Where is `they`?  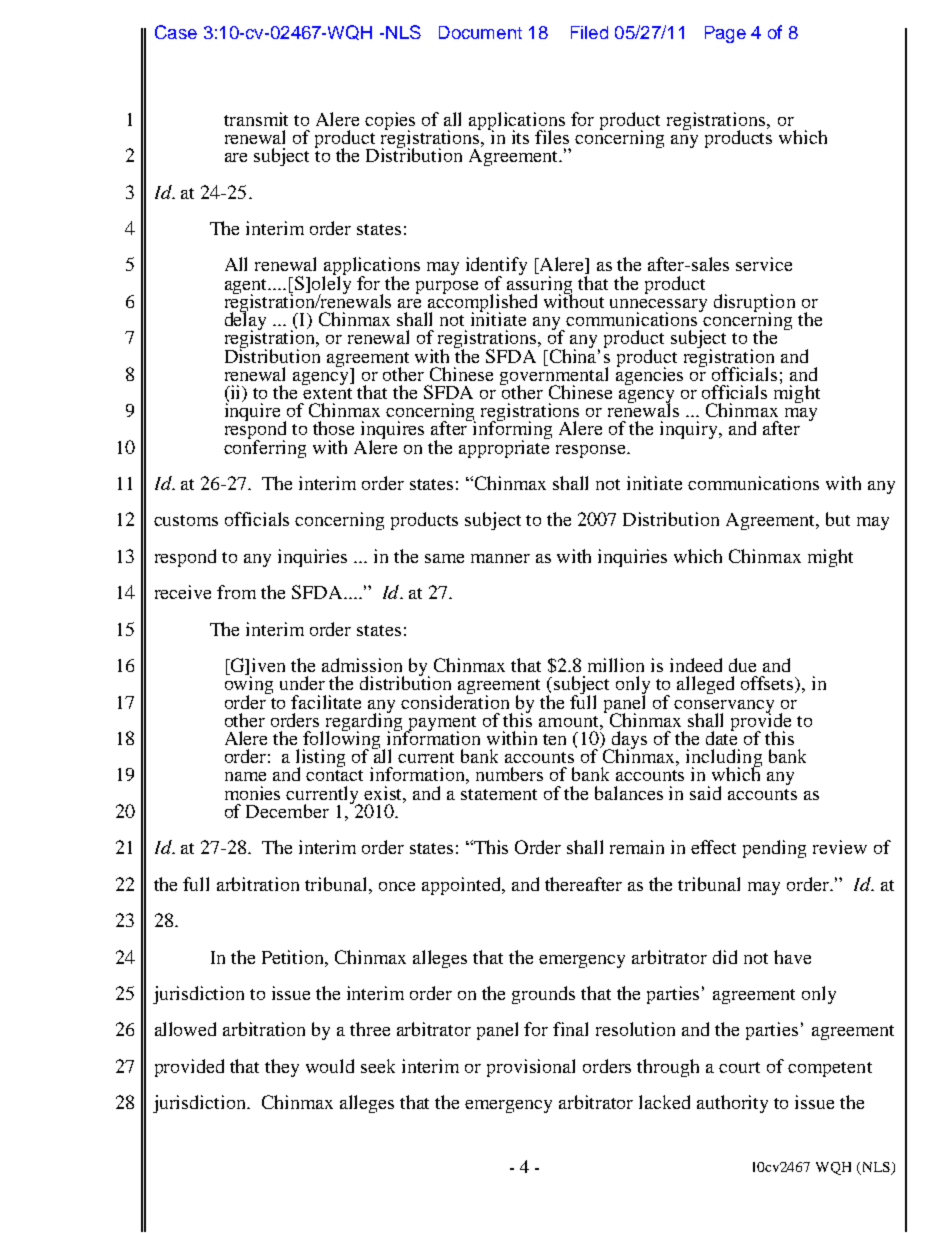 they is located at coordinates (282, 1068).
